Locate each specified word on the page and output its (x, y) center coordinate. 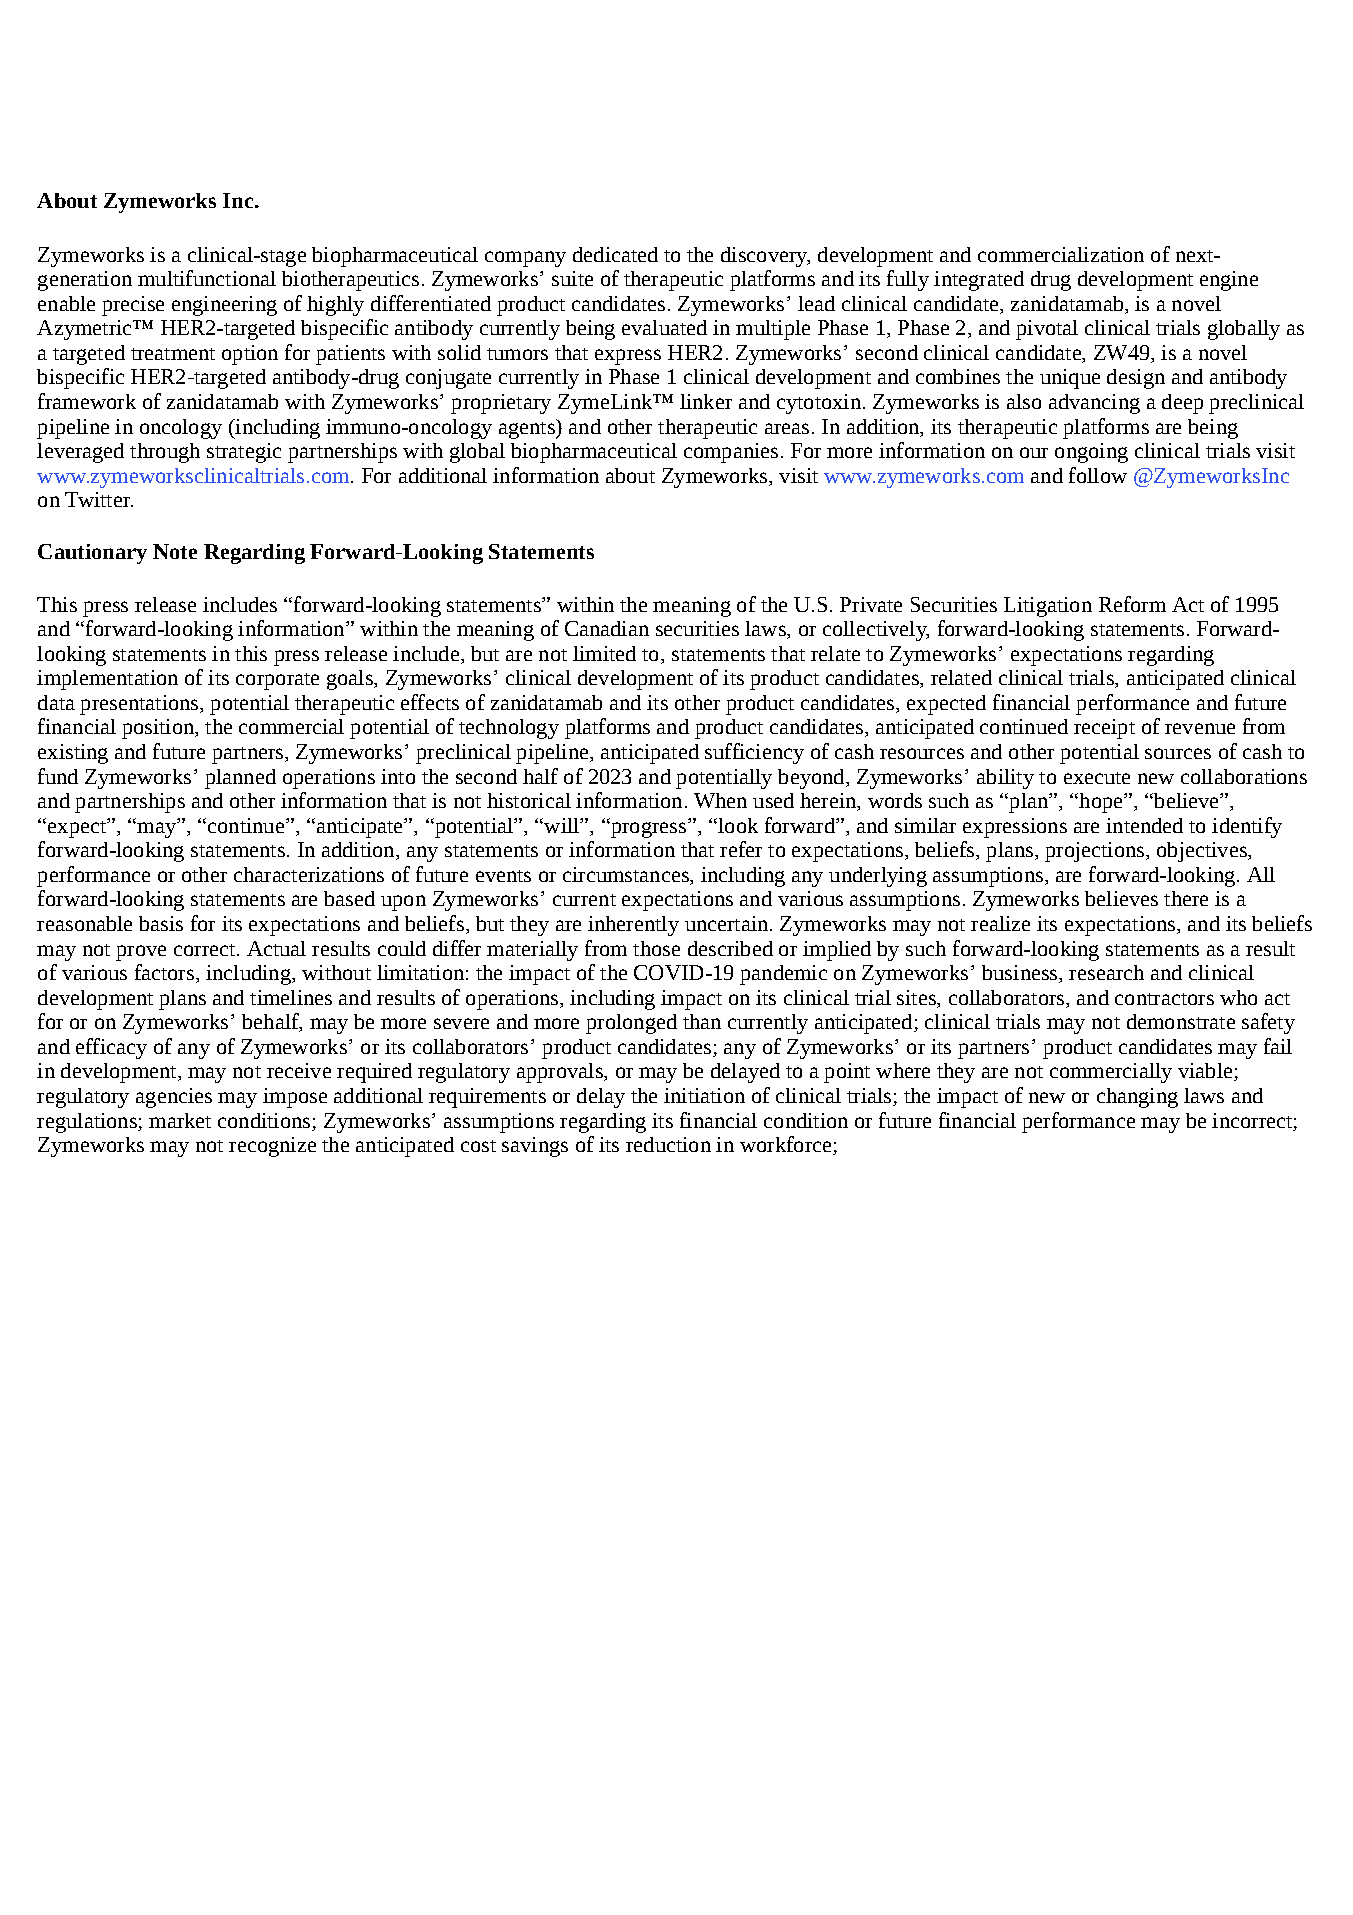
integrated (979, 281)
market (180, 1120)
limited (604, 653)
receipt (1104, 729)
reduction (668, 1144)
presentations (140, 705)
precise (133, 306)
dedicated (615, 254)
